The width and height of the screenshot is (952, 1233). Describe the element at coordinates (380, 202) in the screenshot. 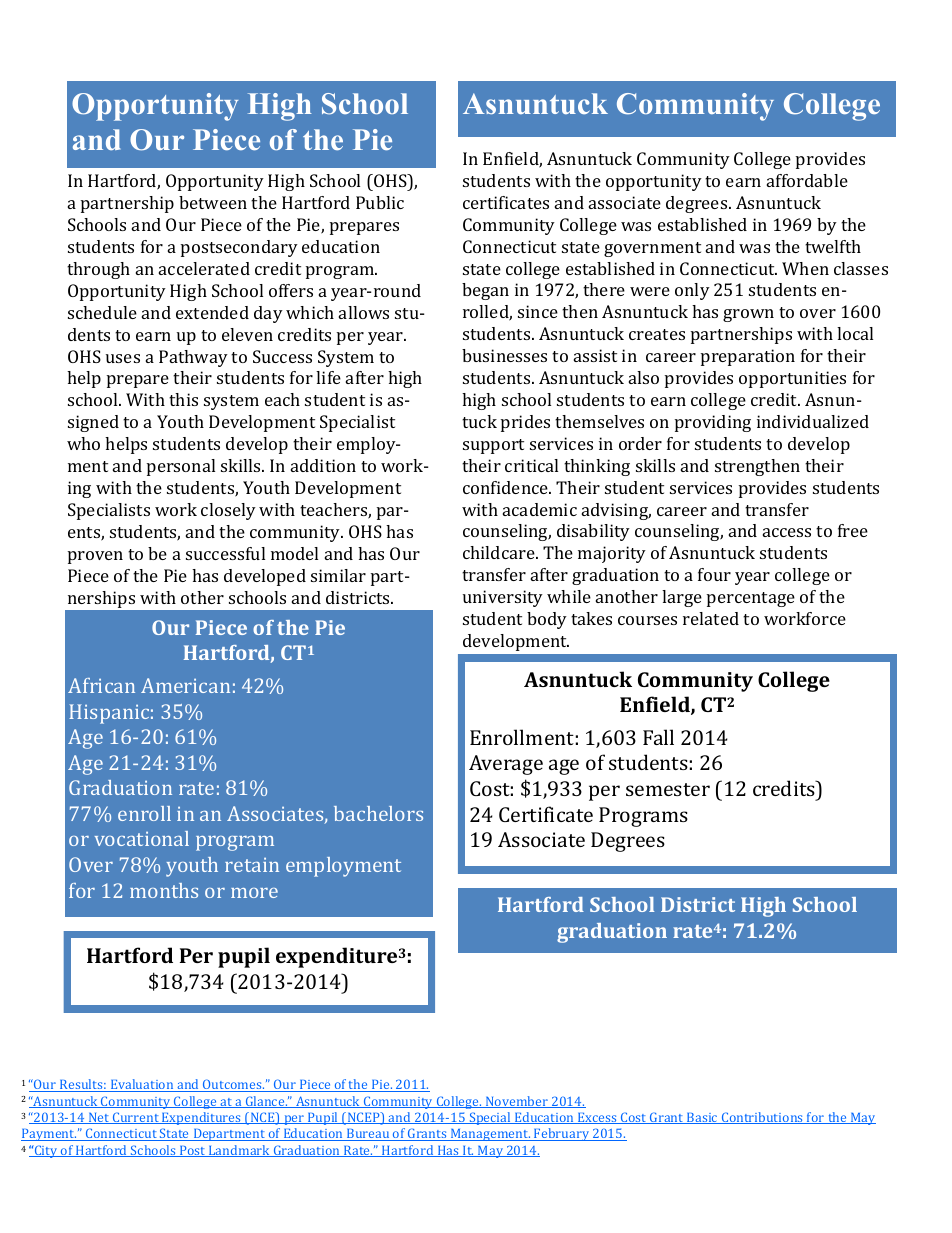

I see `Public` at that location.
